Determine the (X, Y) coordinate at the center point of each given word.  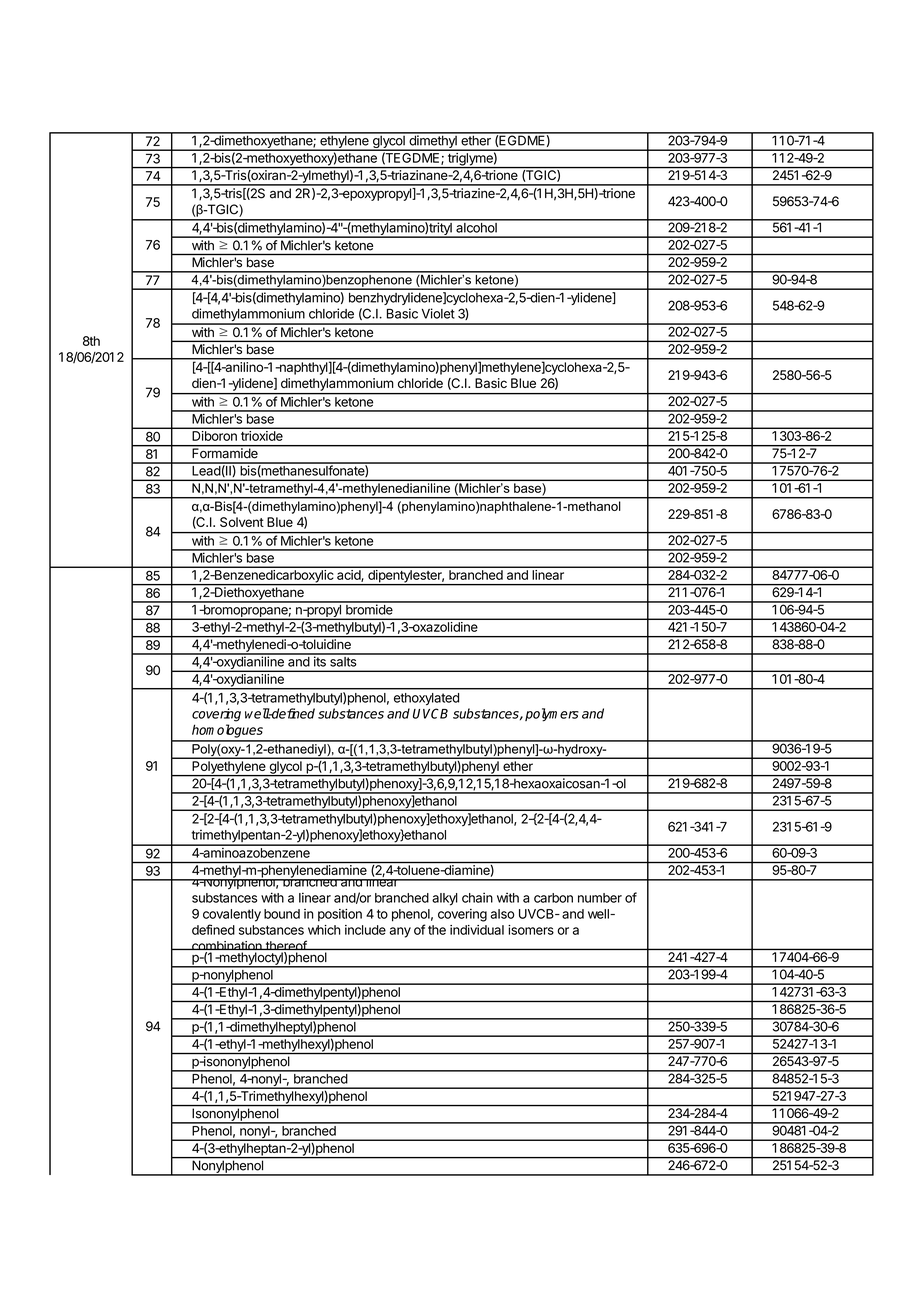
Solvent (242, 522)
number (600, 898)
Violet (438, 313)
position (340, 915)
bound (282, 914)
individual (477, 930)
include (365, 930)
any (400, 932)
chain (477, 897)
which (324, 930)
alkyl (445, 899)
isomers (531, 930)
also (502, 914)
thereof (285, 946)
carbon (553, 898)
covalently (232, 915)
